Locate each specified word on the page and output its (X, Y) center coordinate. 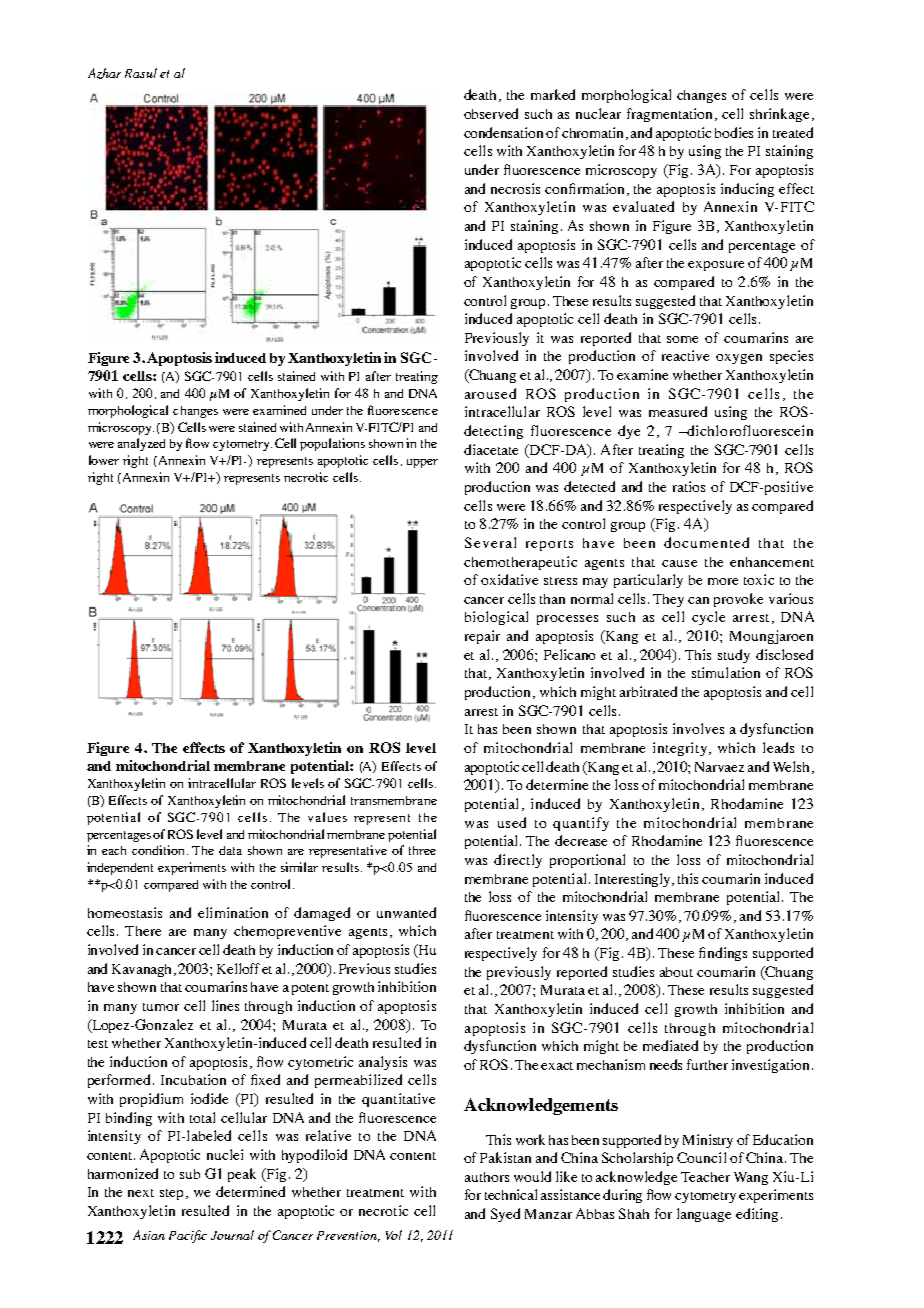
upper (422, 463)
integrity (681, 749)
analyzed (141, 444)
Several (490, 542)
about (676, 972)
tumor (161, 1007)
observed (491, 113)
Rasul (141, 73)
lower (104, 460)
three (422, 850)
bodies (734, 132)
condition (158, 850)
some (682, 339)
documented (706, 542)
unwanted (406, 912)
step (173, 1194)
